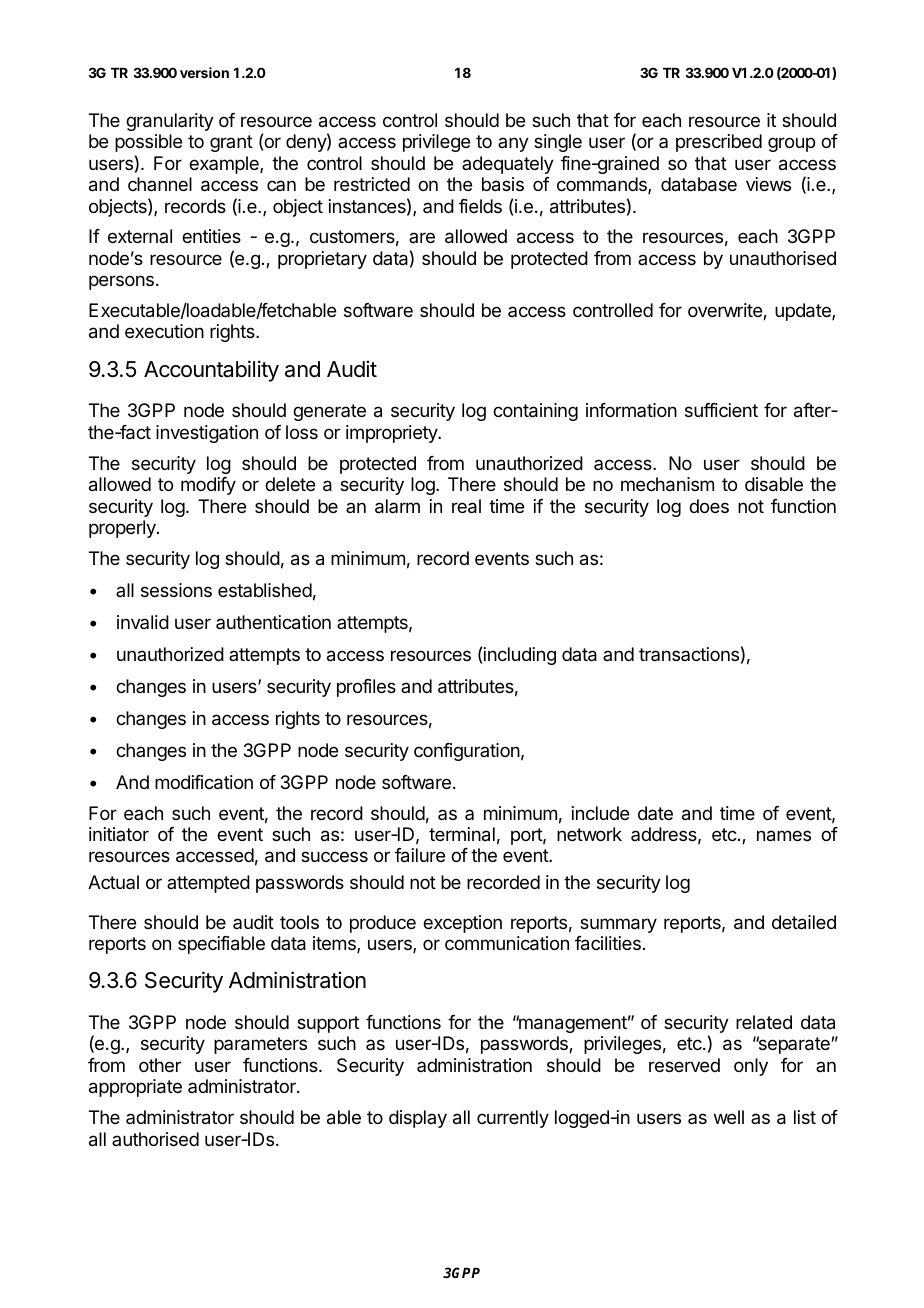 The width and height of the image is (924, 1308). Describe the element at coordinates (719, 143) in the image. I see `prescribed` at that location.
